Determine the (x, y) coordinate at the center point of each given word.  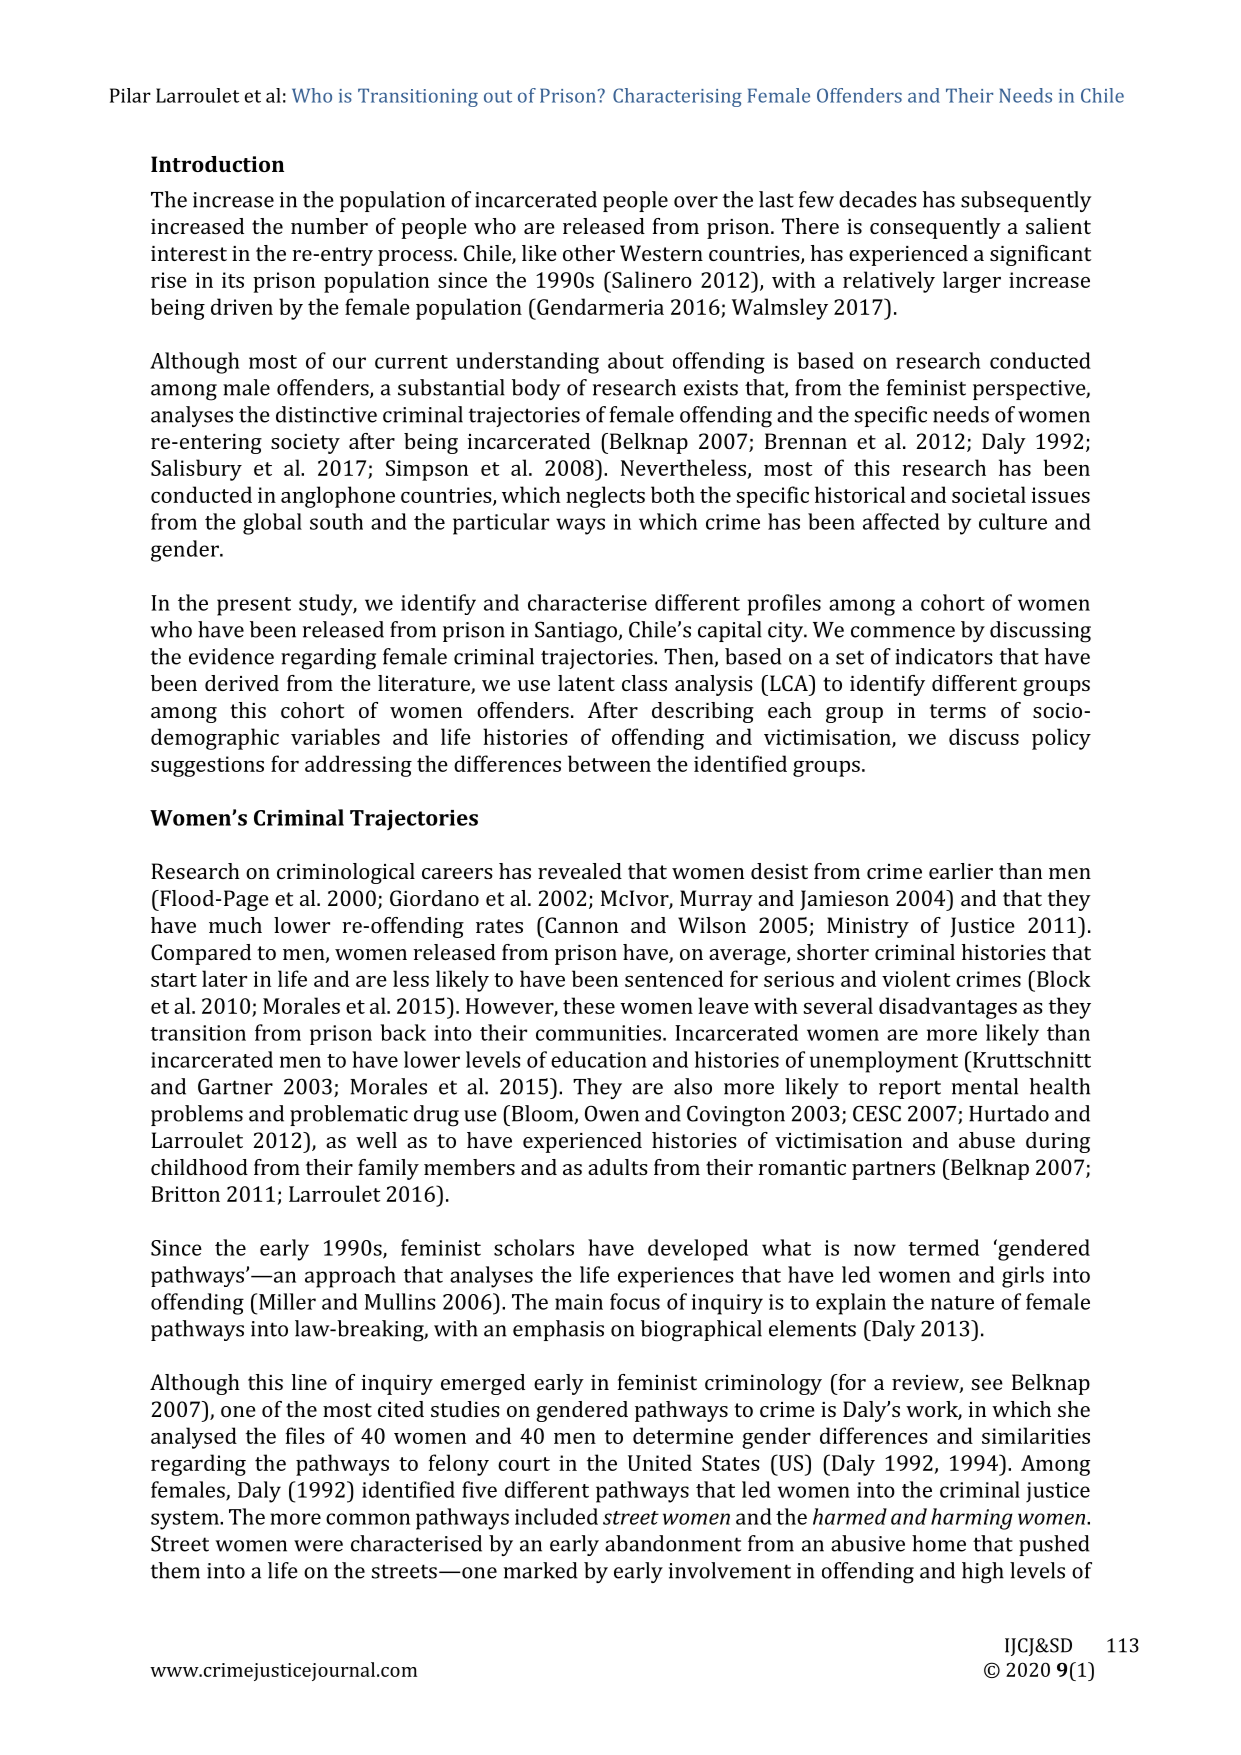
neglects (605, 497)
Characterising (677, 97)
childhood (199, 1167)
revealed (580, 871)
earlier (961, 871)
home (939, 1543)
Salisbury (196, 470)
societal (989, 494)
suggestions (207, 766)
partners (893, 1170)
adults (618, 1167)
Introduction (217, 164)
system (186, 1520)
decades (878, 199)
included (556, 1516)
